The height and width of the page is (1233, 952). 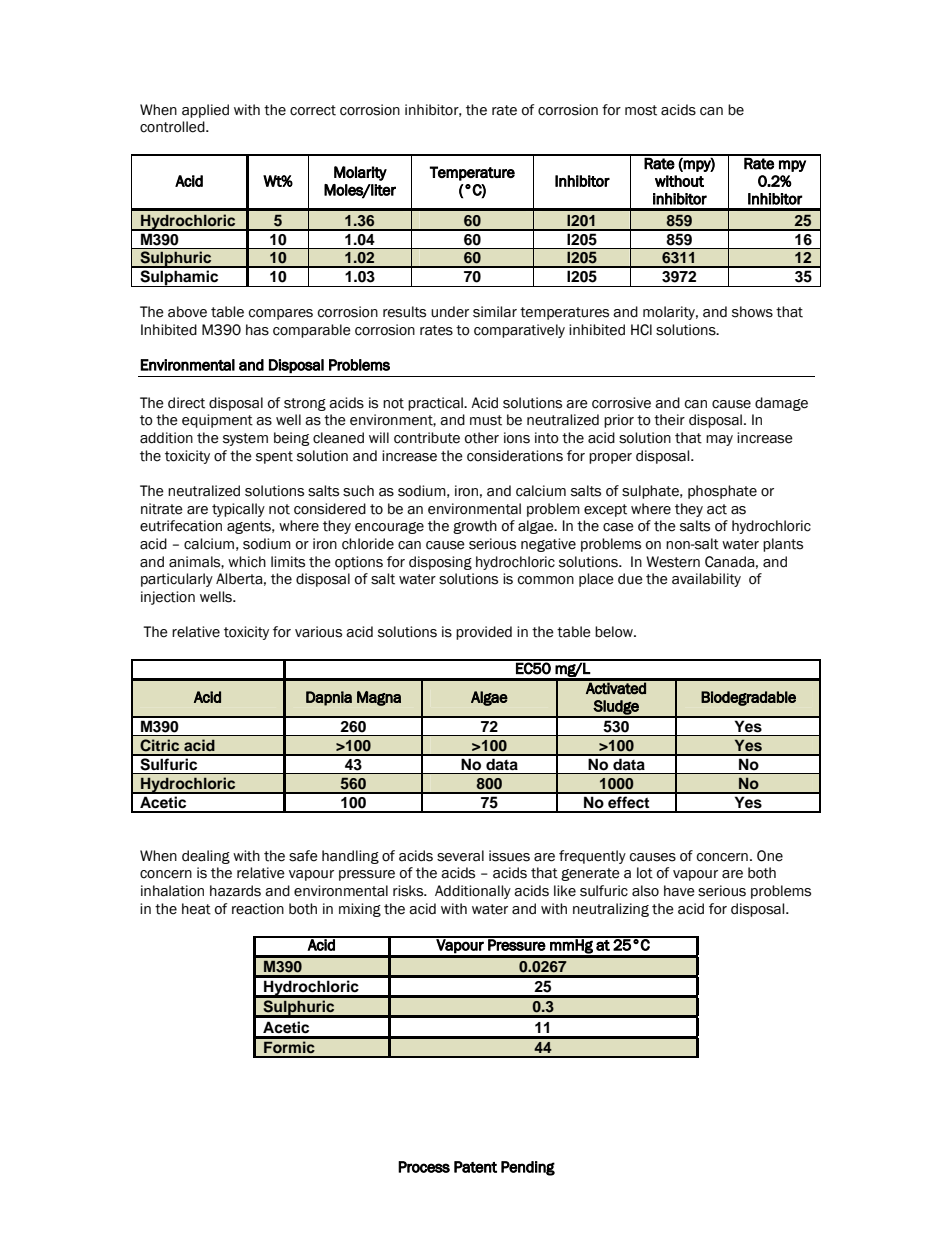 What do you see at coordinates (424, 1167) in the page?
I see `Process` at bounding box center [424, 1167].
